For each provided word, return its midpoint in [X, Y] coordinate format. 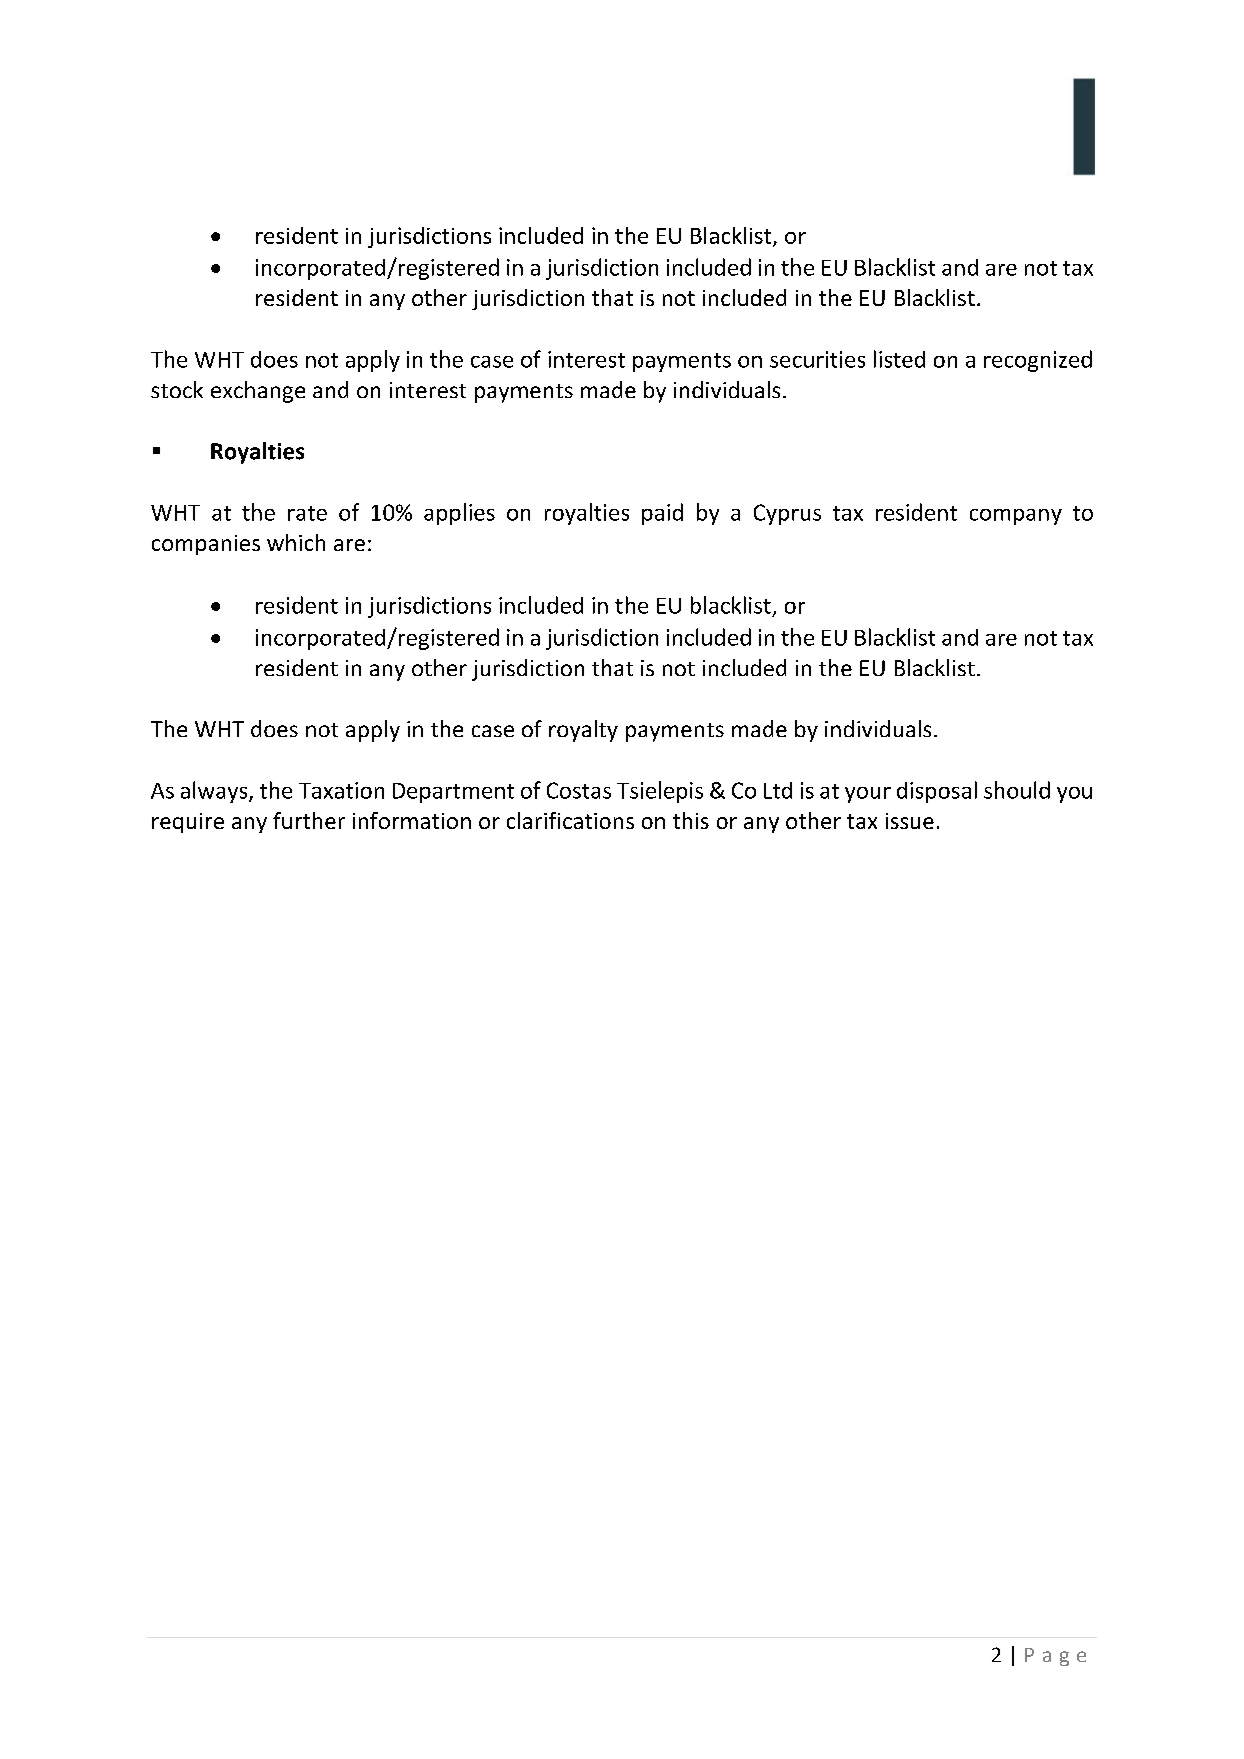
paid [662, 514]
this [691, 820]
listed [899, 359]
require [188, 823]
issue [910, 821]
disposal [937, 792]
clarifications [570, 820]
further [309, 820]
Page [1055, 1657]
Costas [579, 790]
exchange [258, 392]
